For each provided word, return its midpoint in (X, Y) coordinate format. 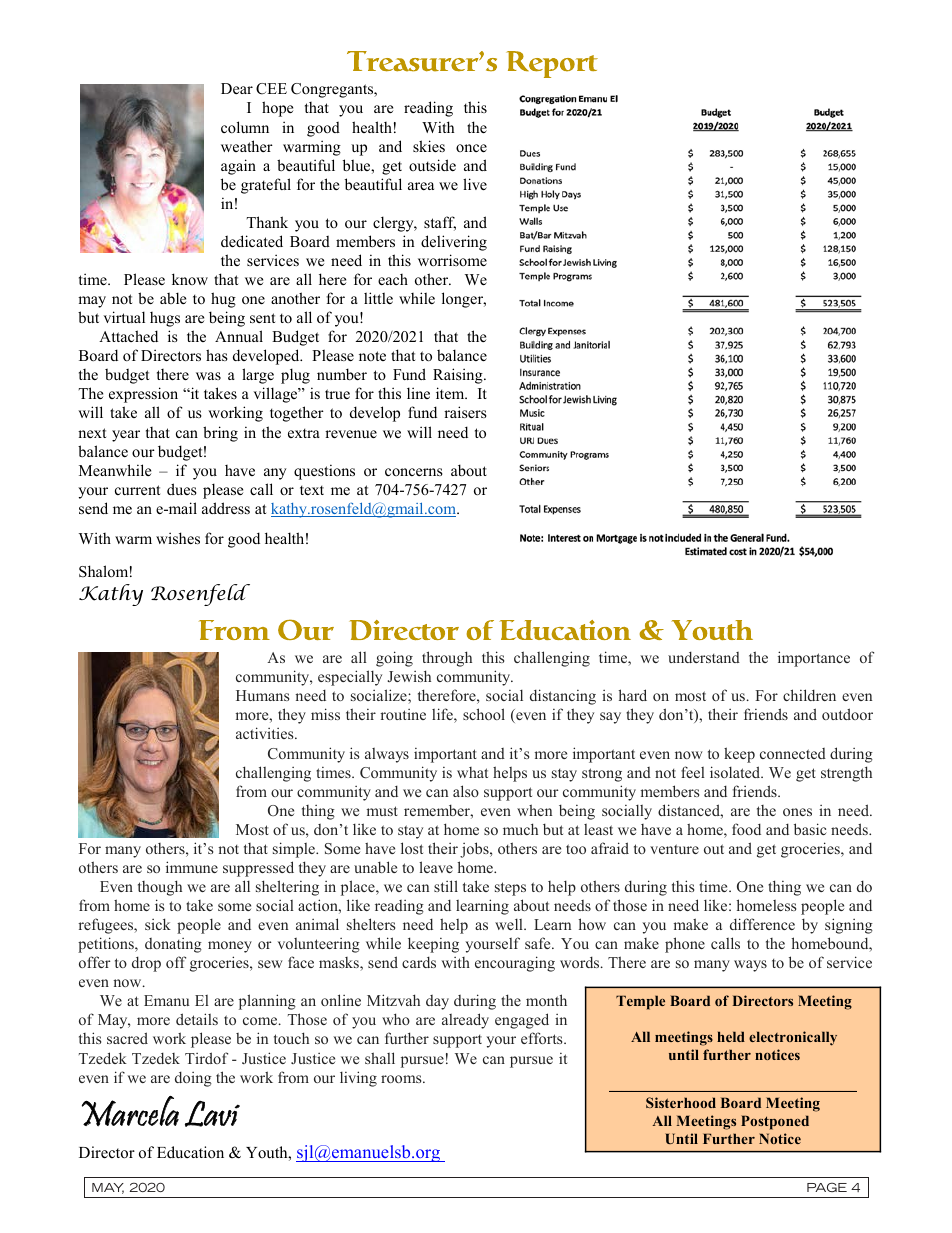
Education (190, 1152)
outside (432, 165)
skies (429, 146)
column (245, 127)
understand (704, 657)
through (447, 659)
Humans (262, 695)
